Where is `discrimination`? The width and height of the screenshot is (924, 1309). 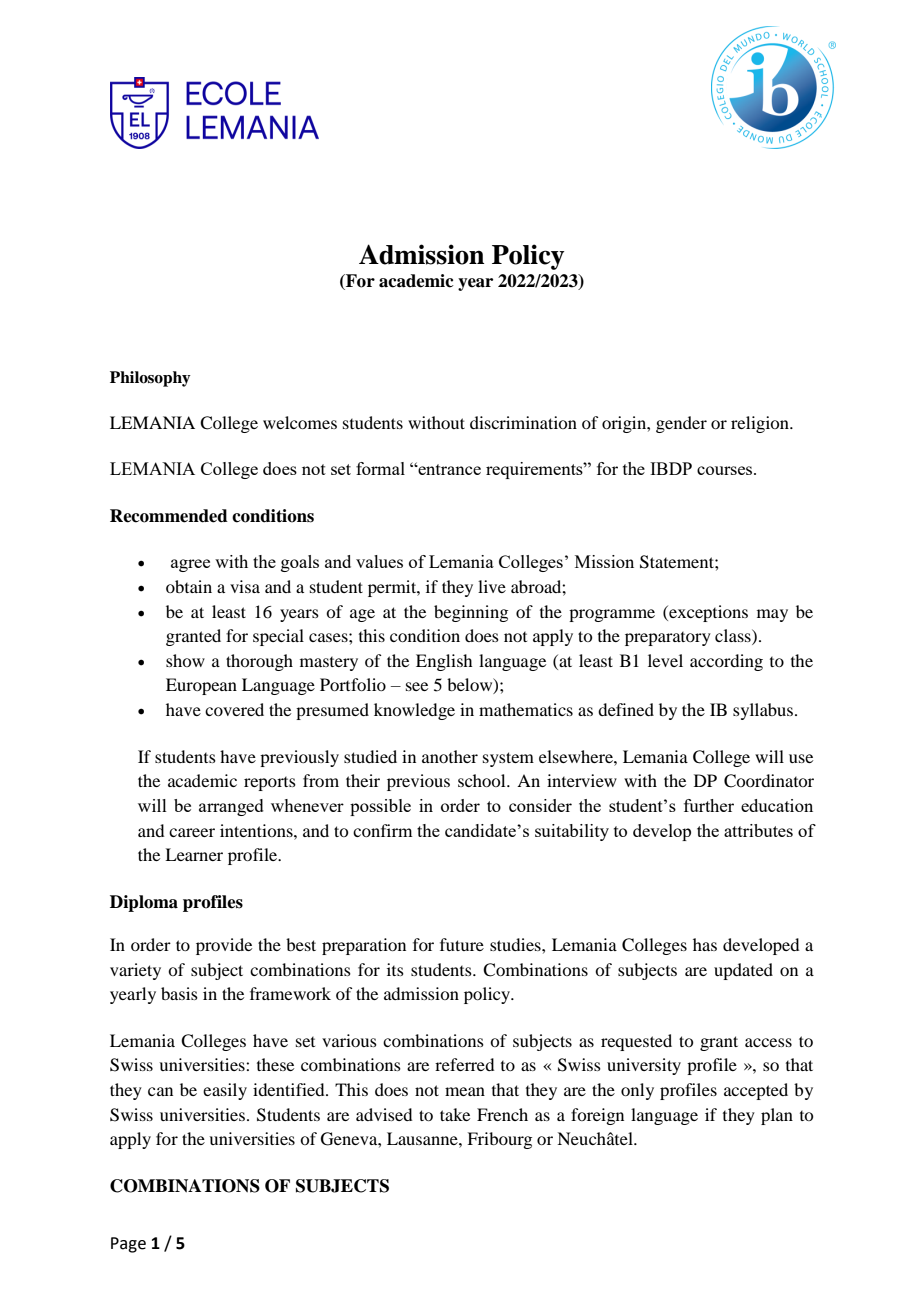
discrimination is located at coordinates (523, 422).
